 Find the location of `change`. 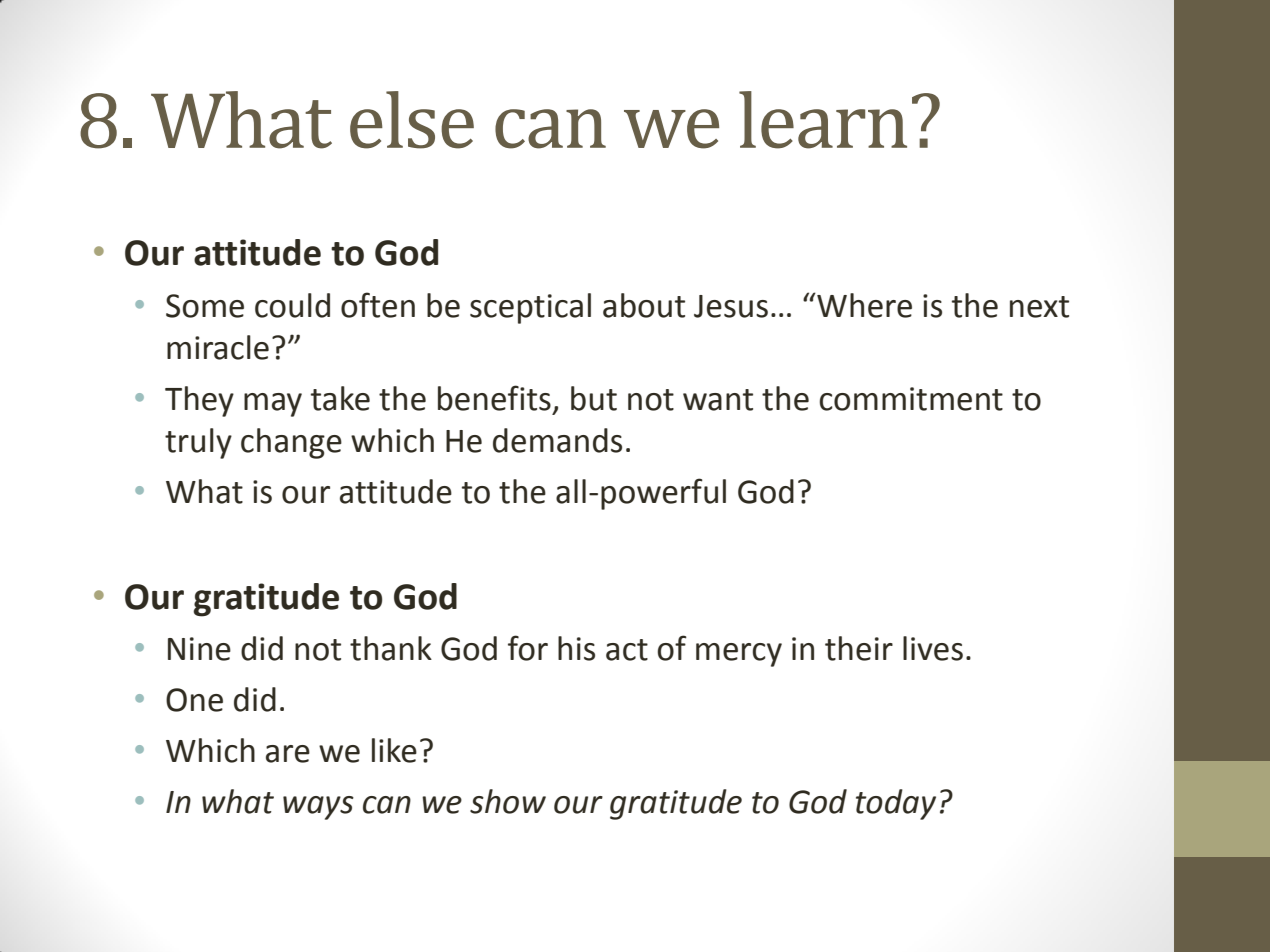

change is located at coordinates (291, 443).
